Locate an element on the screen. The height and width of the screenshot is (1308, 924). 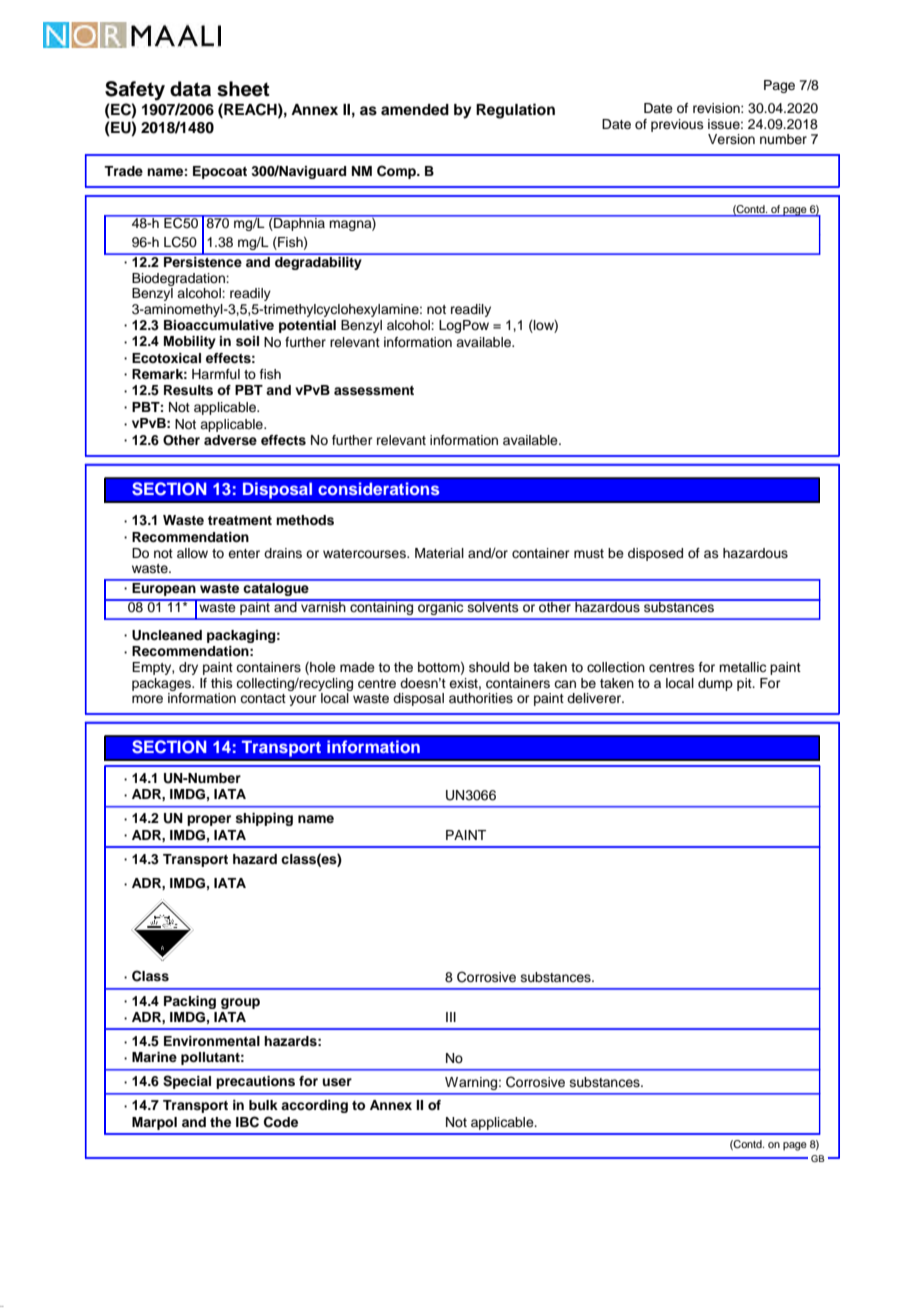
previous is located at coordinates (677, 125).
